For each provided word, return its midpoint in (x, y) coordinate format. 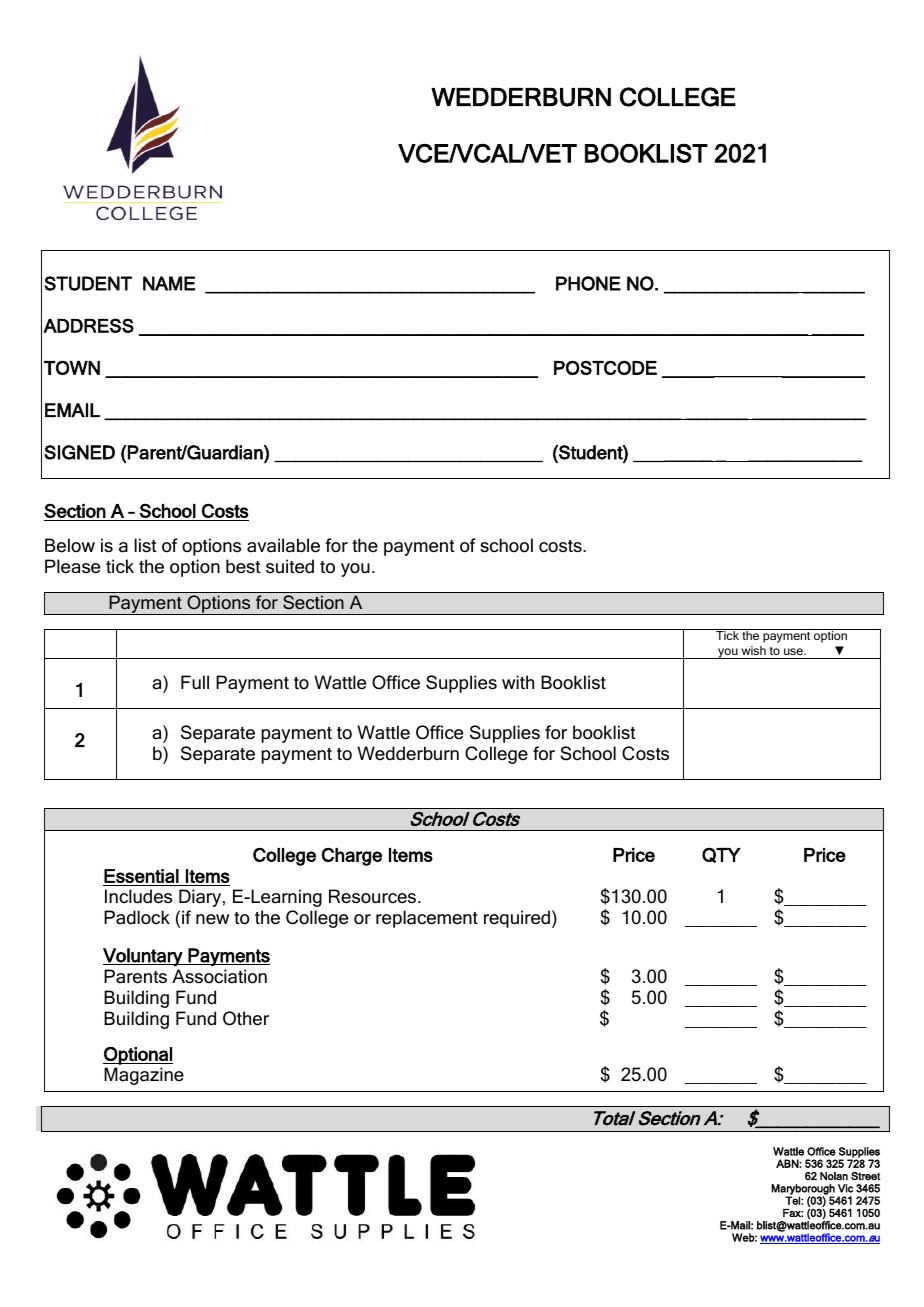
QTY (721, 855)
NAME (169, 283)
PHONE (588, 283)
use (794, 651)
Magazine (144, 1076)
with (518, 682)
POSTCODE (605, 367)
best (243, 566)
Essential (141, 876)
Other (246, 1018)
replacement (427, 919)
